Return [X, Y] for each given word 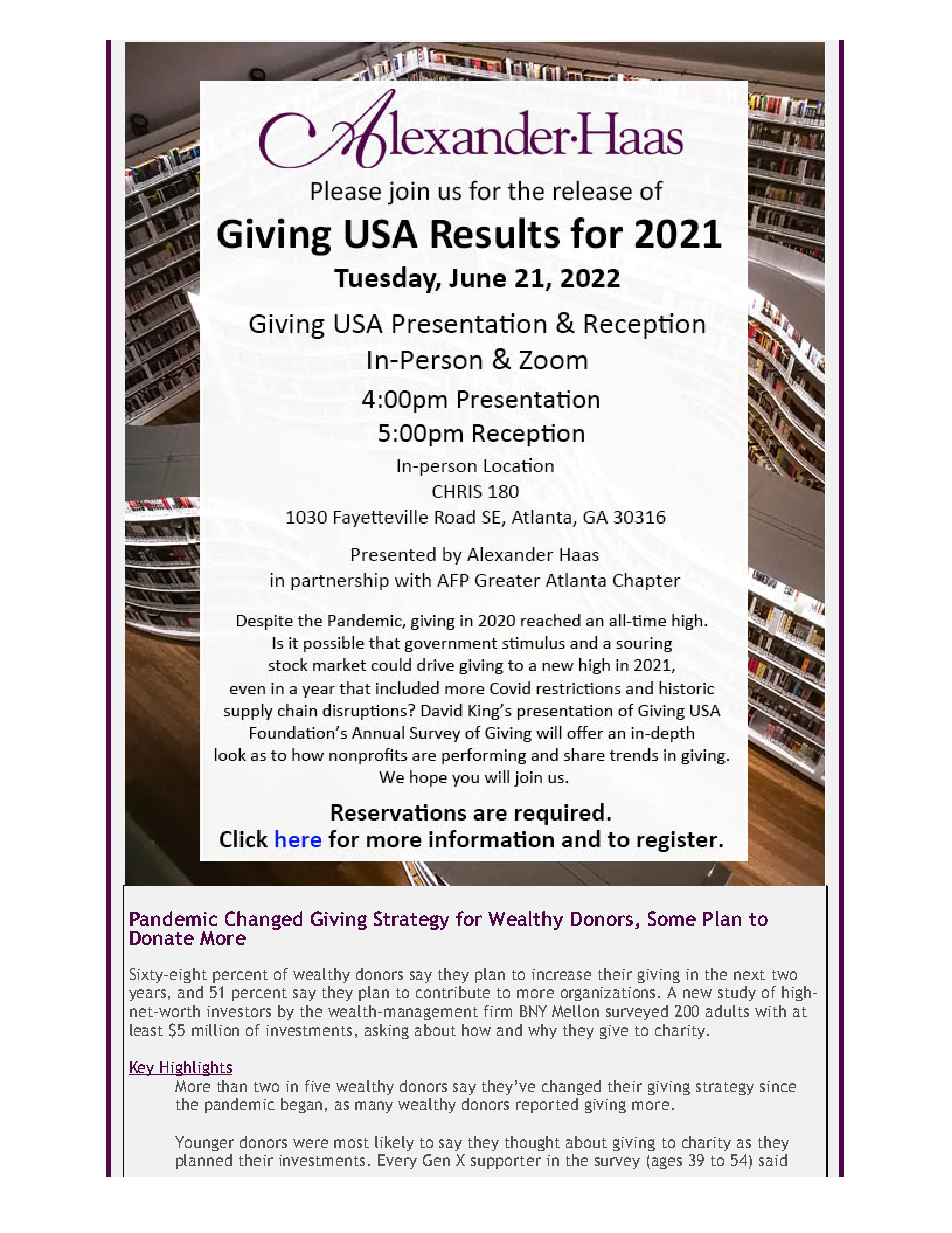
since [778, 1086]
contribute [453, 992]
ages [667, 1163]
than [232, 1086]
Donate [162, 938]
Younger [204, 1143]
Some [672, 918]
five [317, 1086]
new [697, 993]
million [215, 1030]
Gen [436, 1160]
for [469, 918]
